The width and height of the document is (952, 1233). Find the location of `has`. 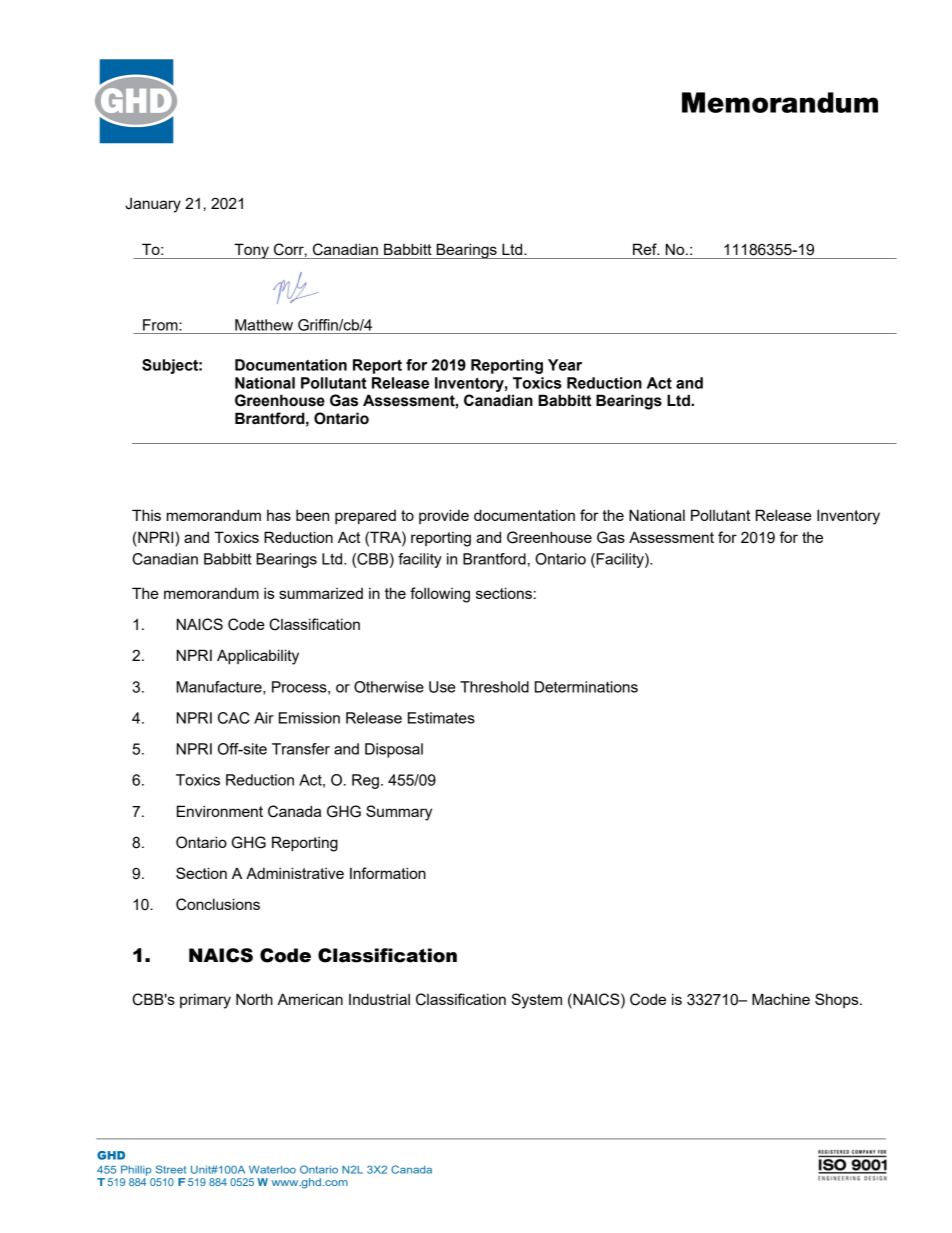

has is located at coordinates (279, 515).
